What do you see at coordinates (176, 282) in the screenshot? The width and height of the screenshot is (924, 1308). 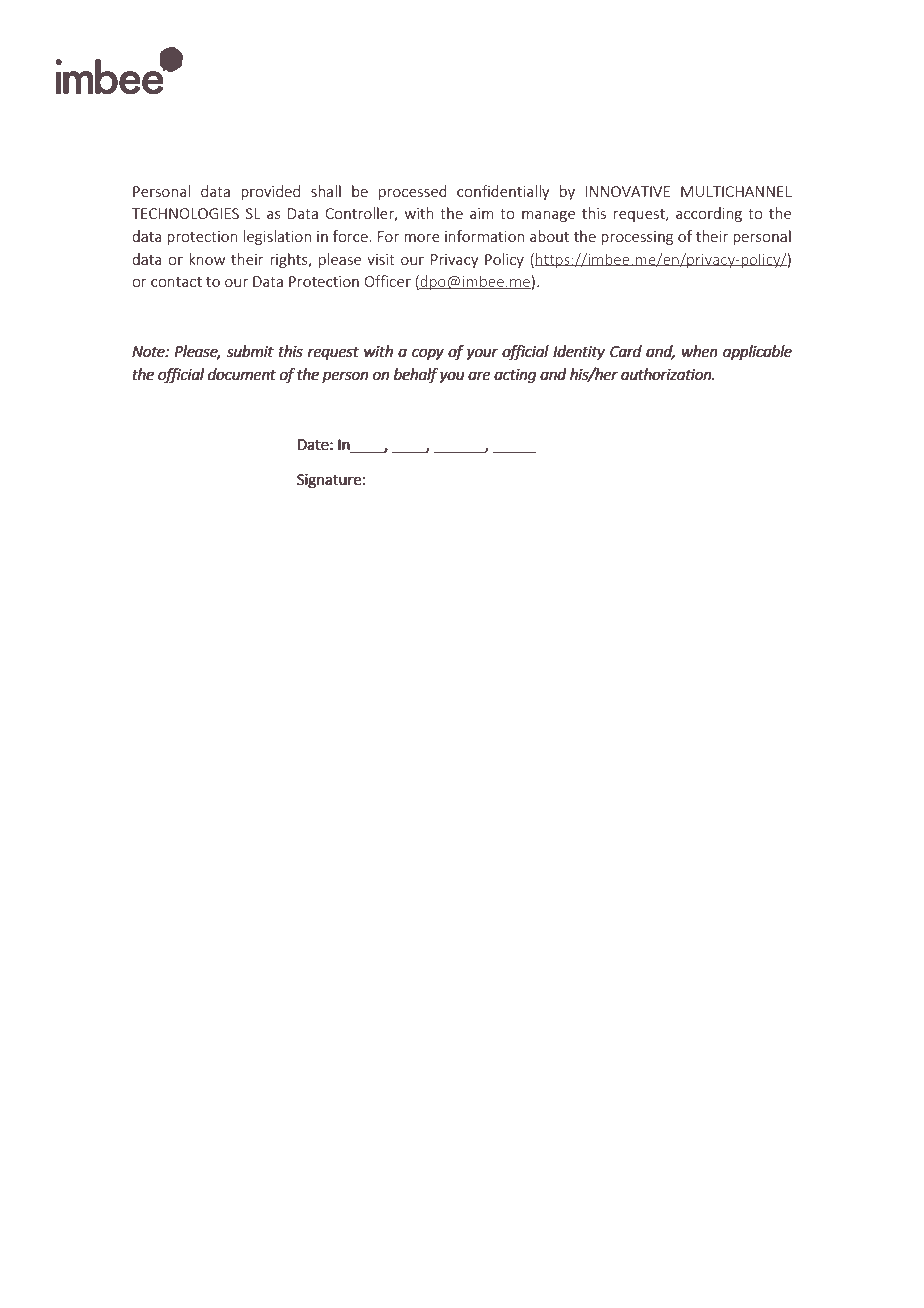 I see `contact` at bounding box center [176, 282].
